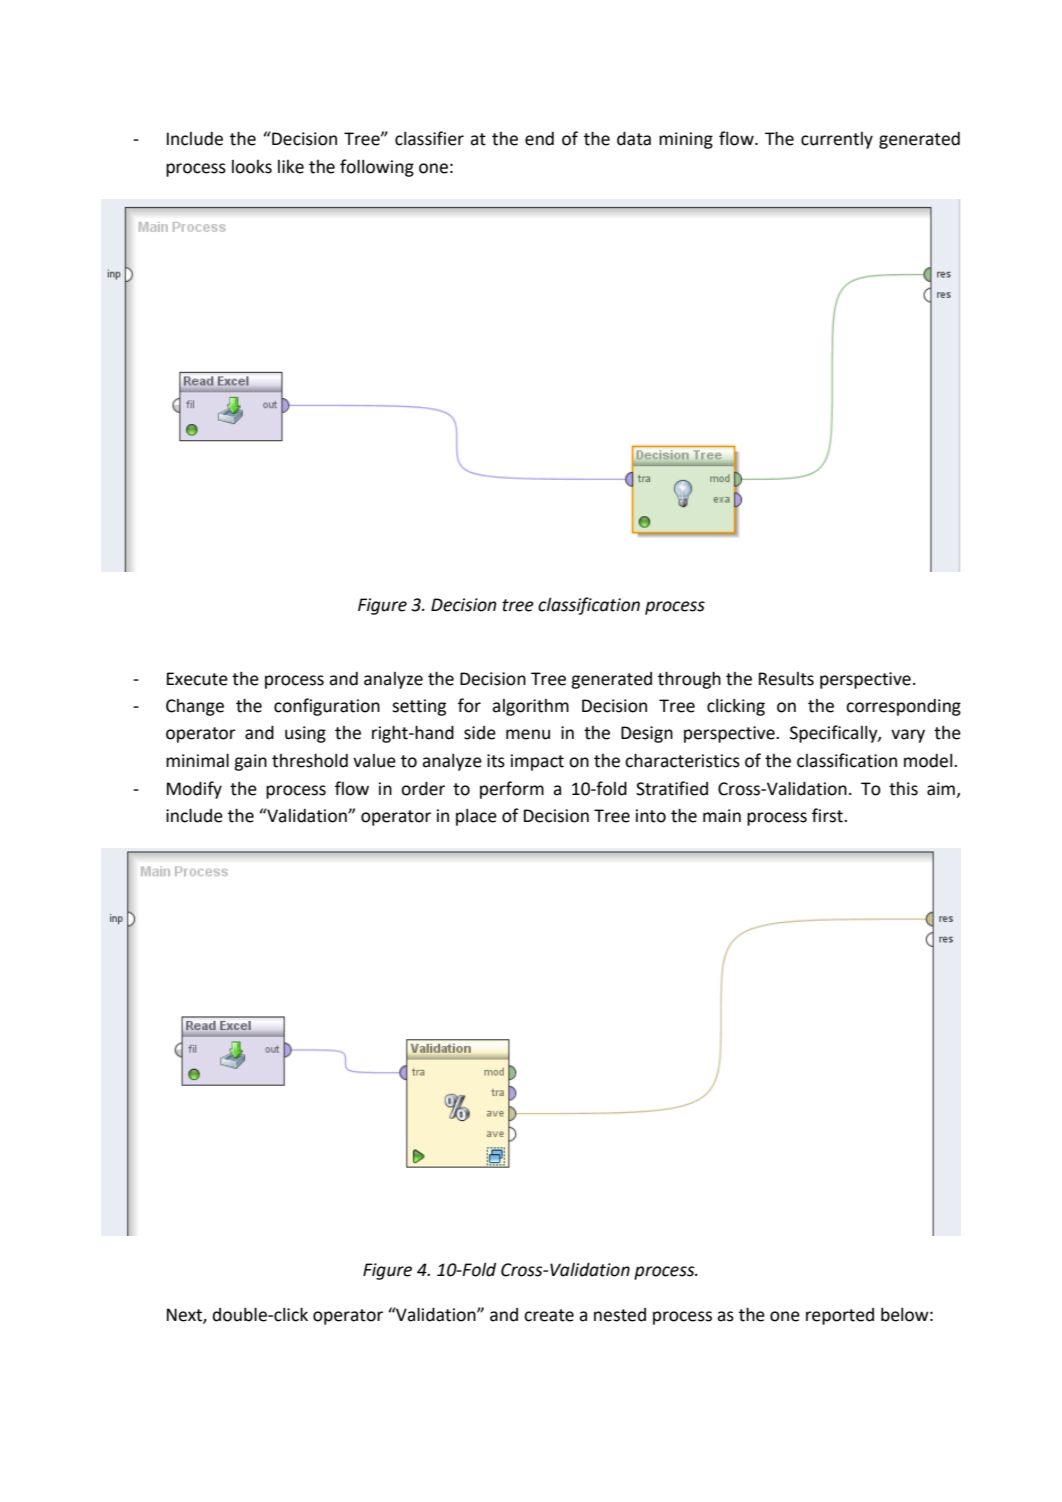 This screenshot has width=1062, height=1502. What do you see at coordinates (828, 815) in the screenshot?
I see `first` at bounding box center [828, 815].
